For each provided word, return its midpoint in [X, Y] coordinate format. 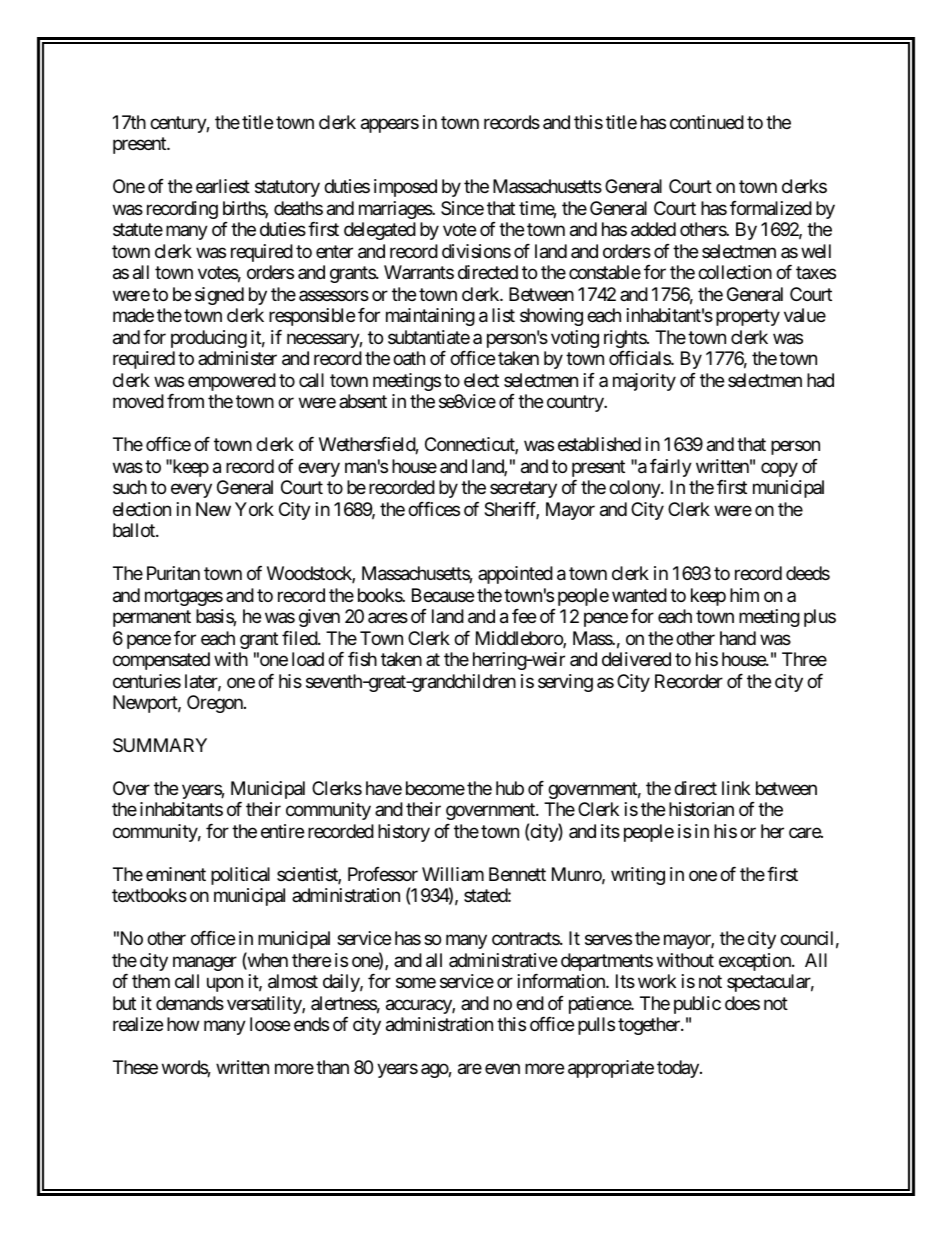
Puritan [173, 573]
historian [701, 809]
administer [237, 358]
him [744, 595]
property [748, 318]
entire [282, 831]
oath [409, 358]
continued [707, 122]
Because [443, 595]
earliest [223, 186]
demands [190, 1003]
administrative [503, 960]
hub [510, 788]
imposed [405, 188]
